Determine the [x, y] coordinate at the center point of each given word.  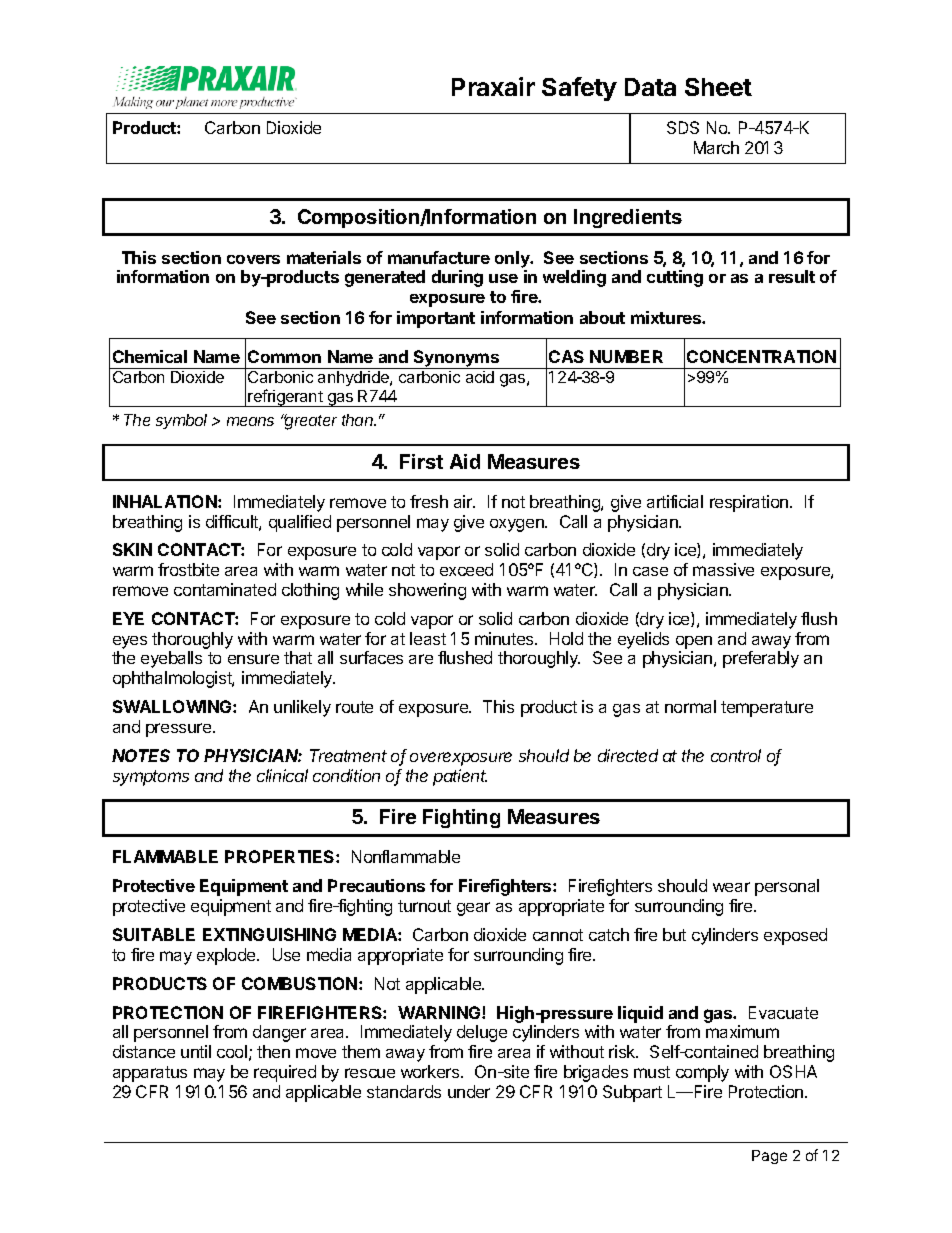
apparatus [150, 1074]
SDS [683, 127]
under [469, 1091]
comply [702, 1073]
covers [253, 259]
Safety [579, 89]
